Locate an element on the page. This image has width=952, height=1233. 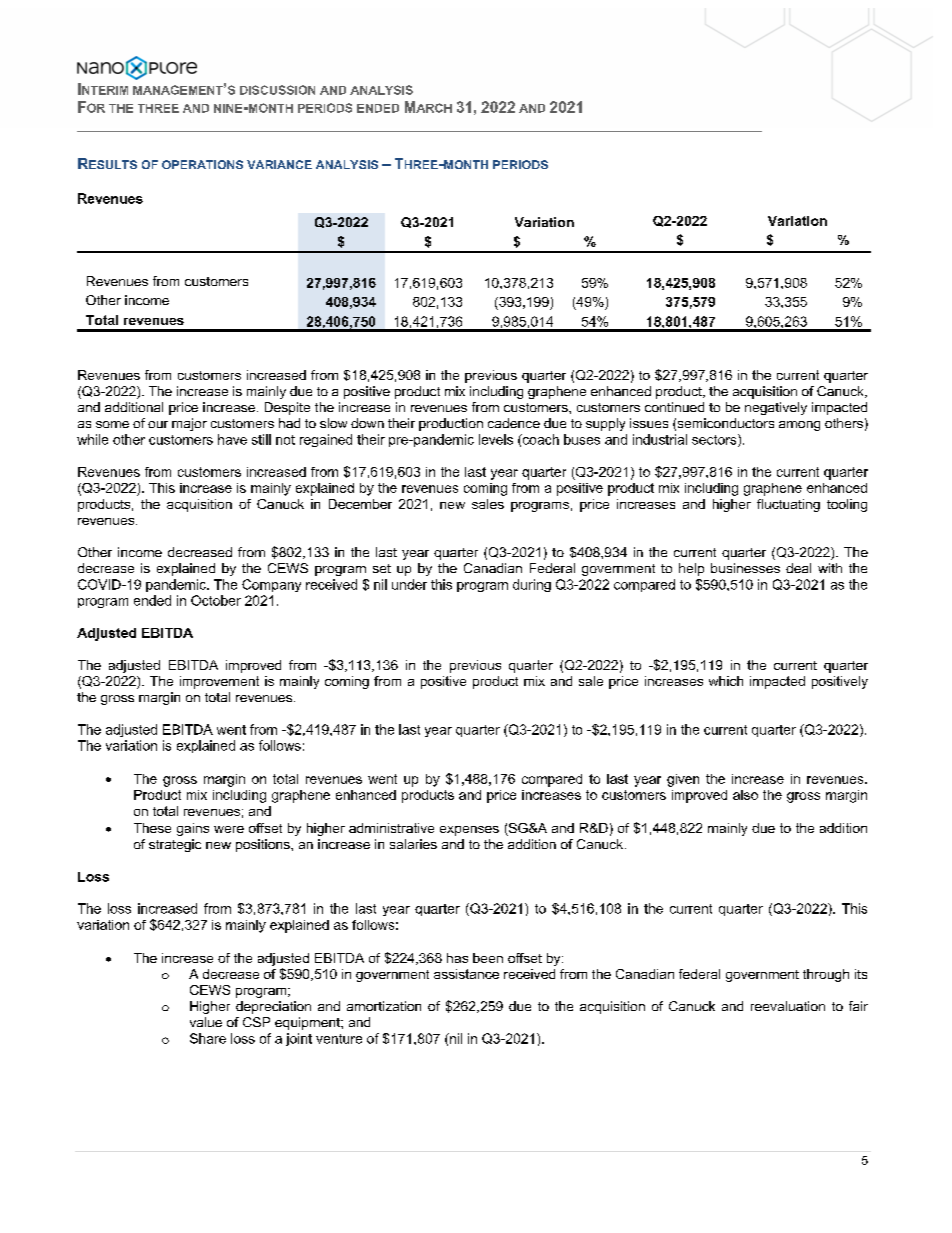
also is located at coordinates (745, 795).
